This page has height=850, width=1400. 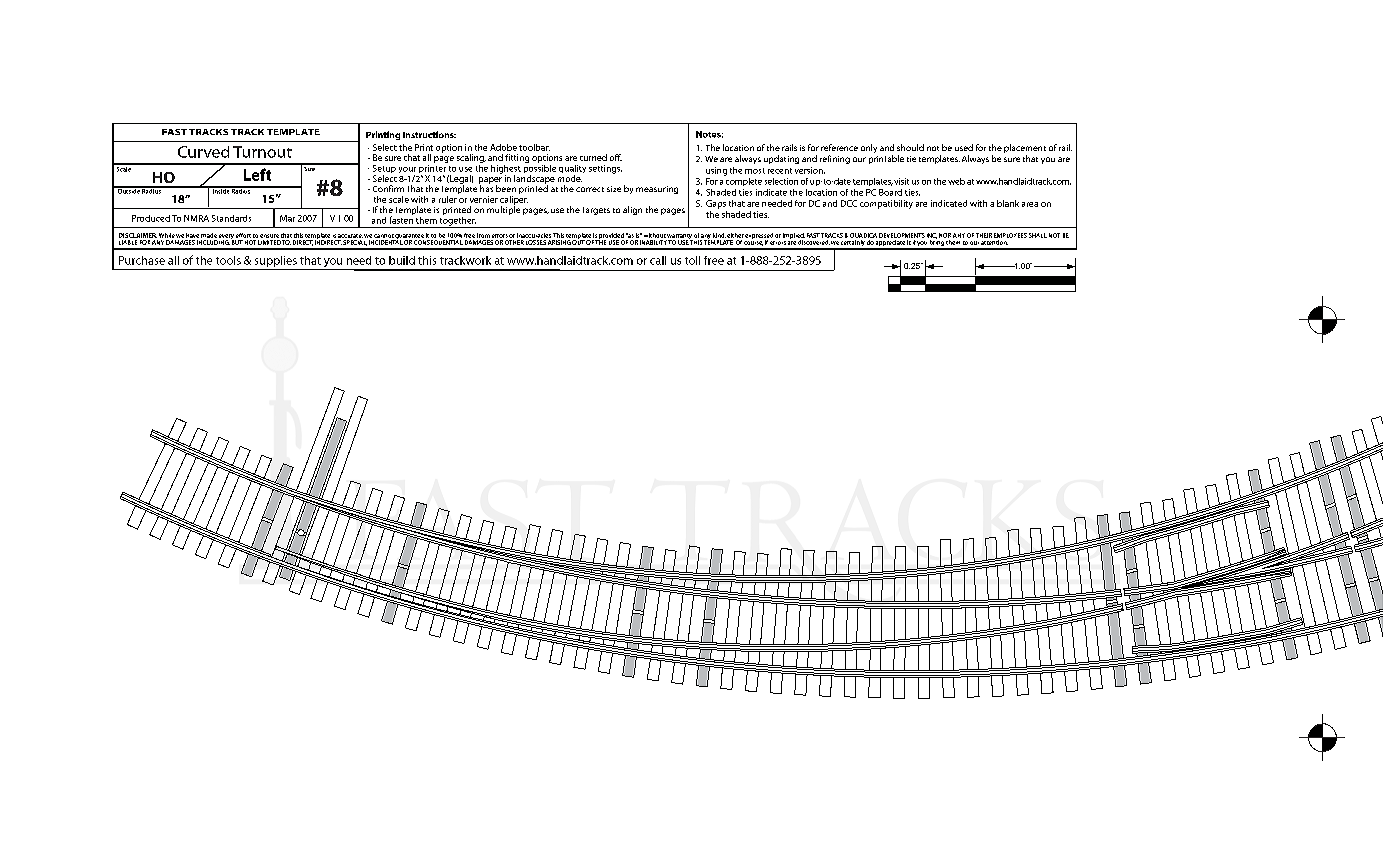 I want to click on caliper, so click(x=514, y=200).
